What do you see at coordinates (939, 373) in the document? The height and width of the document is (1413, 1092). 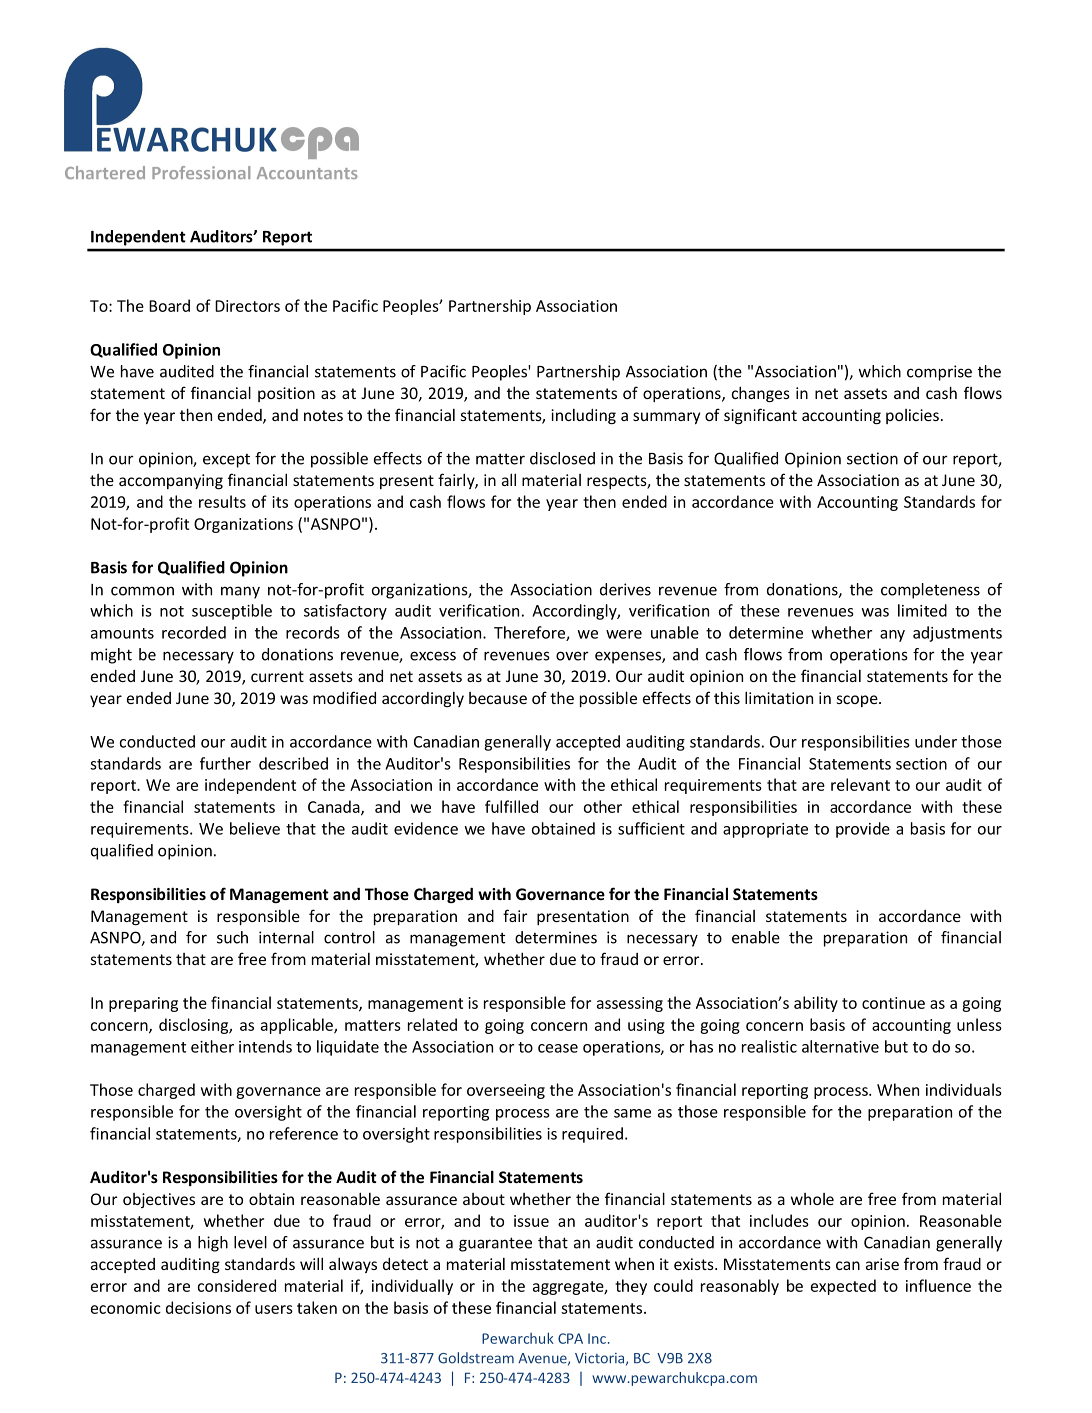 I see `comprise` at bounding box center [939, 373].
